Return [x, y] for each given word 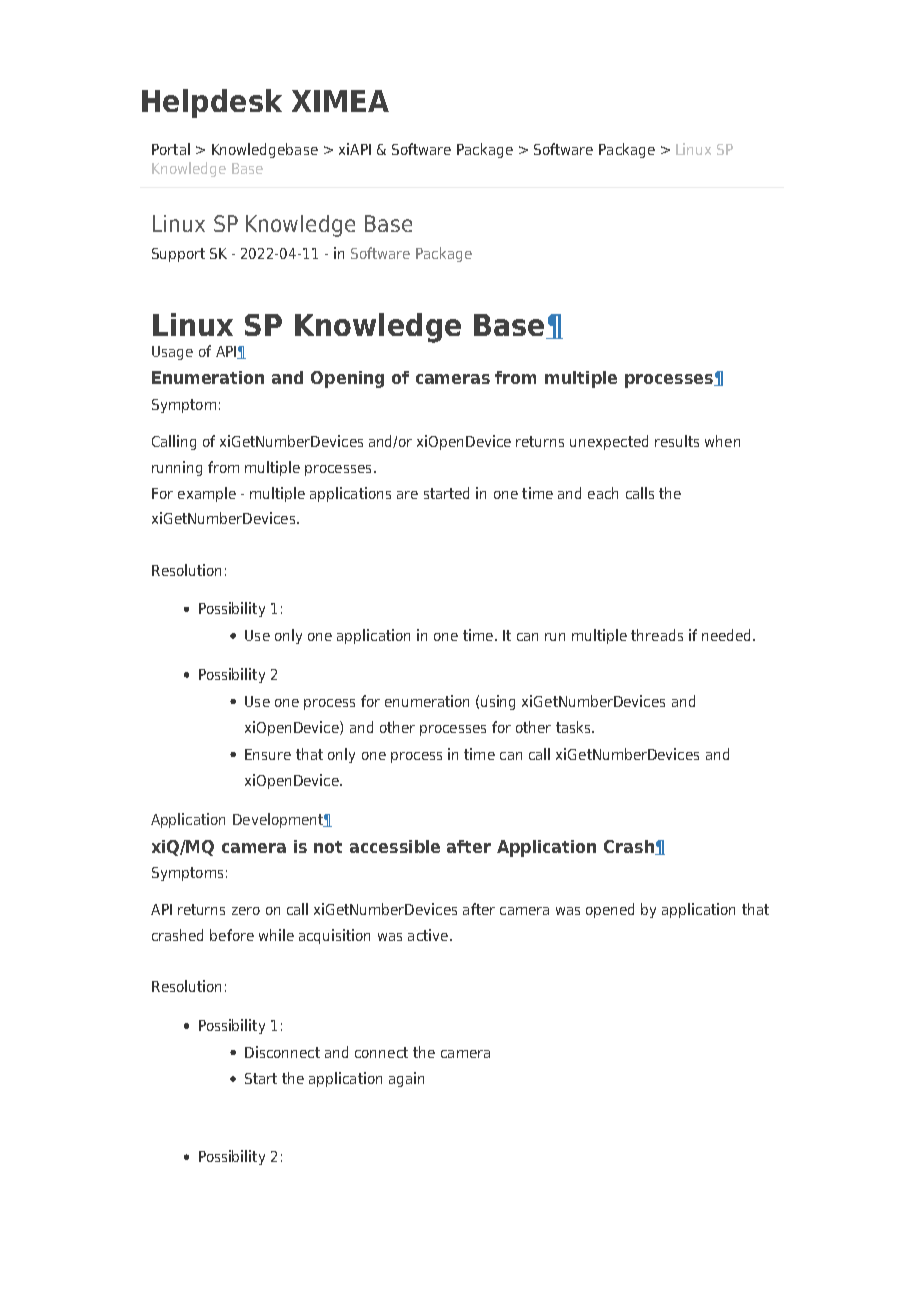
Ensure [268, 754]
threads [657, 635]
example [207, 494]
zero [246, 911]
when [722, 441]
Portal [171, 149]
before [232, 935]
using [498, 702]
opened [610, 910]
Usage [172, 353]
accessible [395, 846]
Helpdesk [212, 103]
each [603, 493]
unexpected [609, 442]
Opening [347, 379]
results [677, 441]
